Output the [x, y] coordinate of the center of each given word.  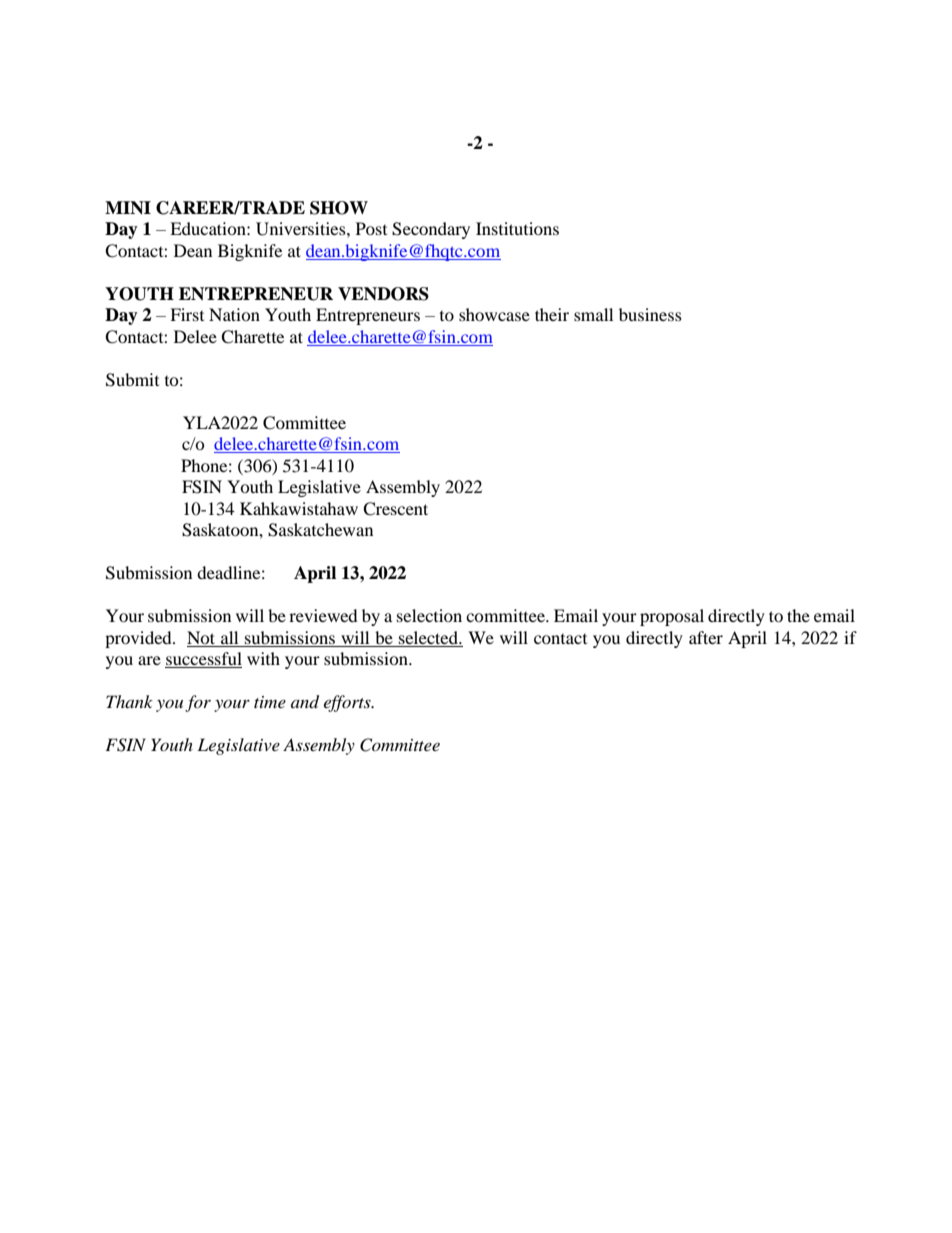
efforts [348, 703]
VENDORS [383, 294]
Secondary [431, 230]
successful [203, 660]
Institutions [517, 228]
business [650, 314]
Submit [132, 380]
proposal [672, 617]
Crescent [395, 509]
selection [429, 615]
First [187, 314]
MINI [128, 208]
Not [201, 637]
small [593, 314]
